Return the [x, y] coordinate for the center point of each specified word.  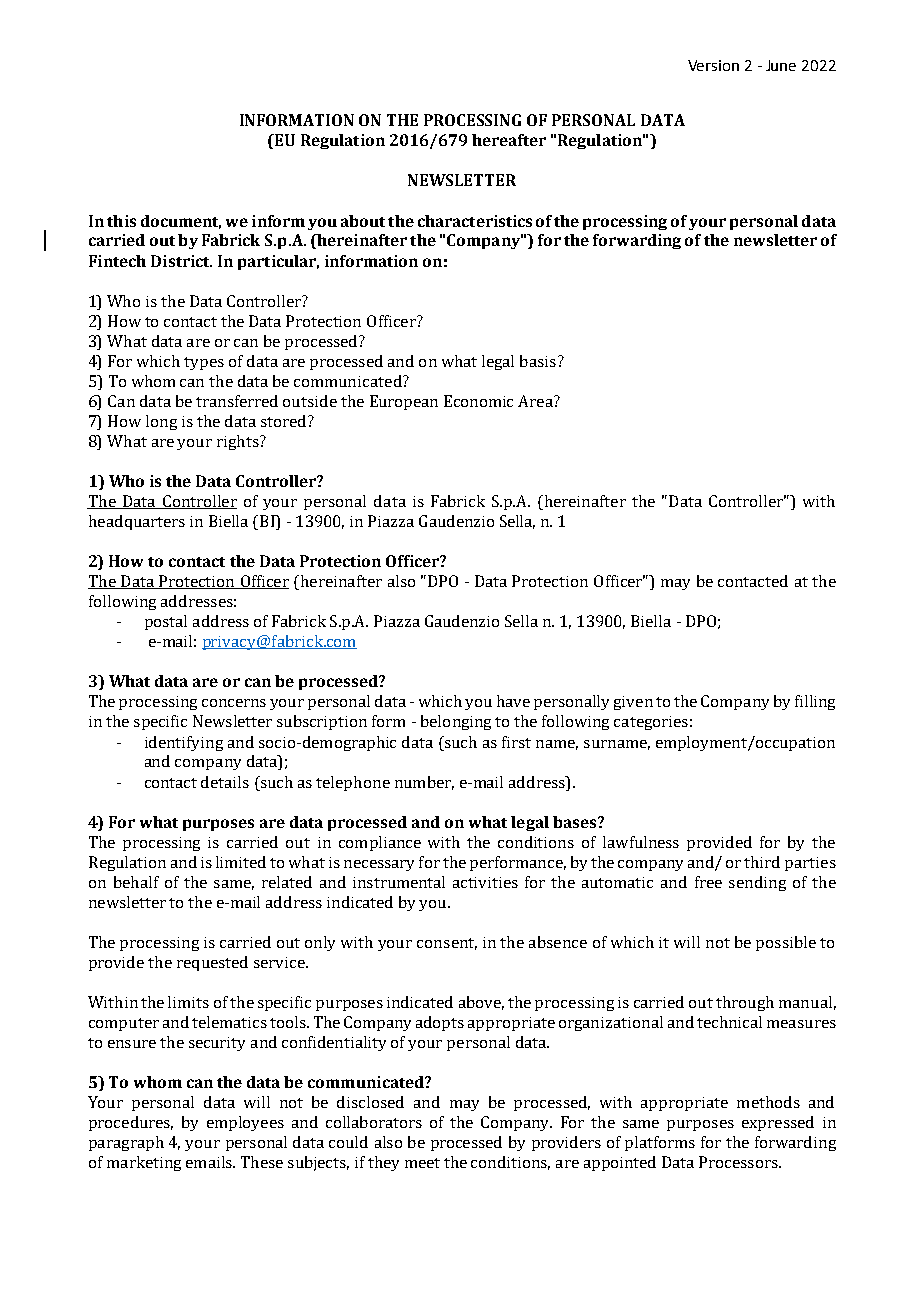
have [513, 701]
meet [422, 1163]
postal [166, 622]
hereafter [509, 140]
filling [815, 702]
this [121, 221]
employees [245, 1123]
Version [713, 65]
